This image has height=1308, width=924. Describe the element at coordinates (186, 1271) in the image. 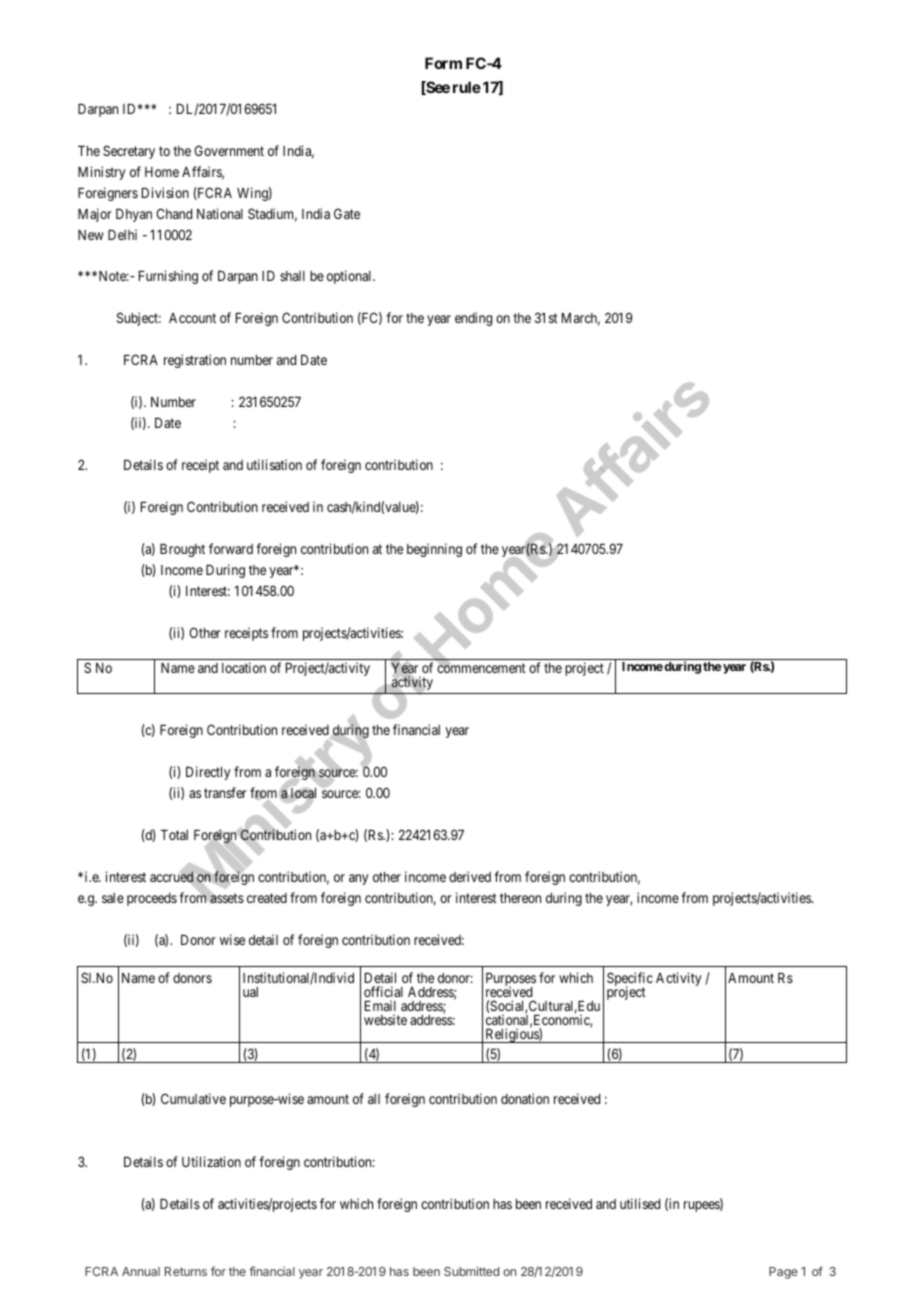

I see `Returns` at that location.
